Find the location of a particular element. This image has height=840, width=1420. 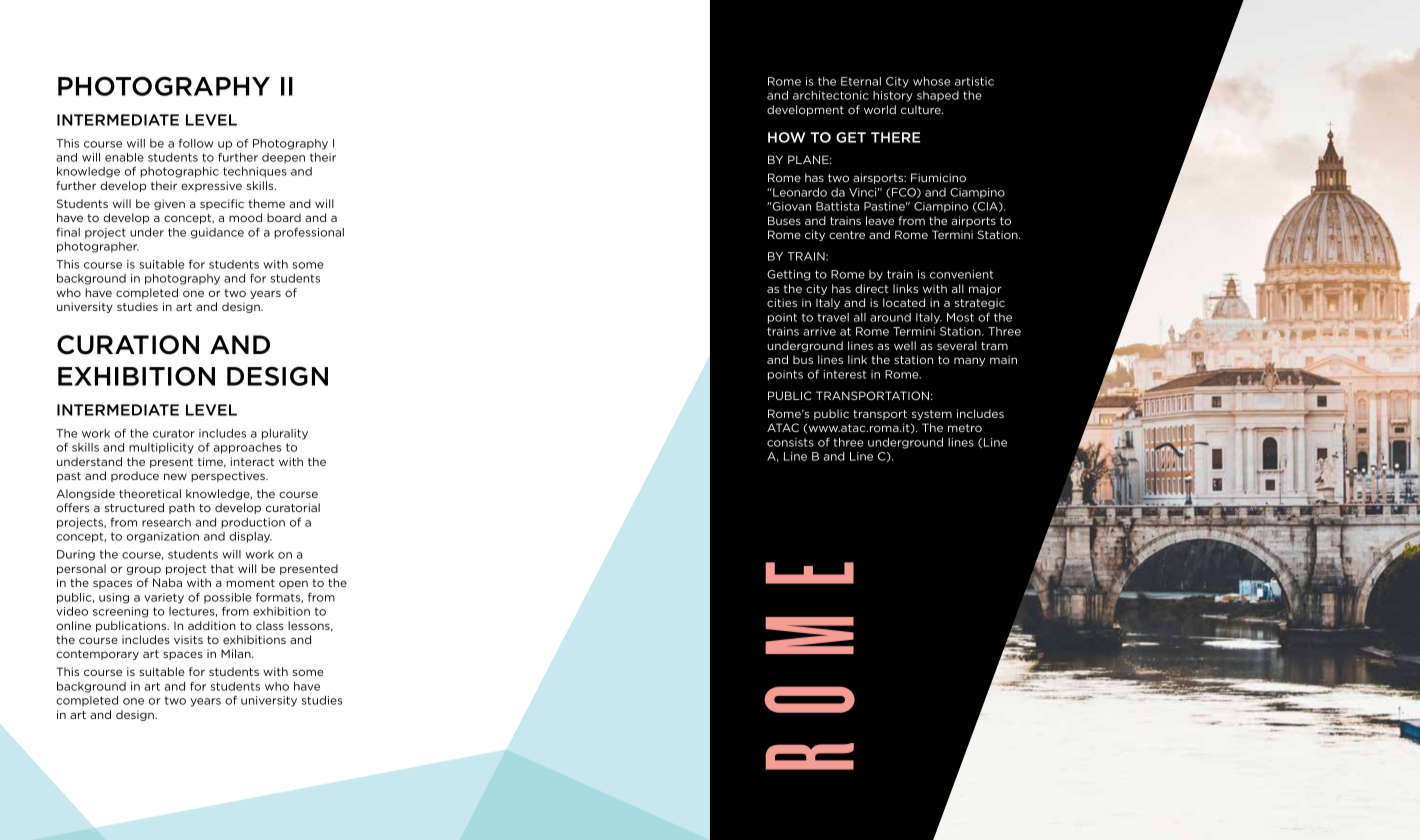

class is located at coordinates (270, 625).
